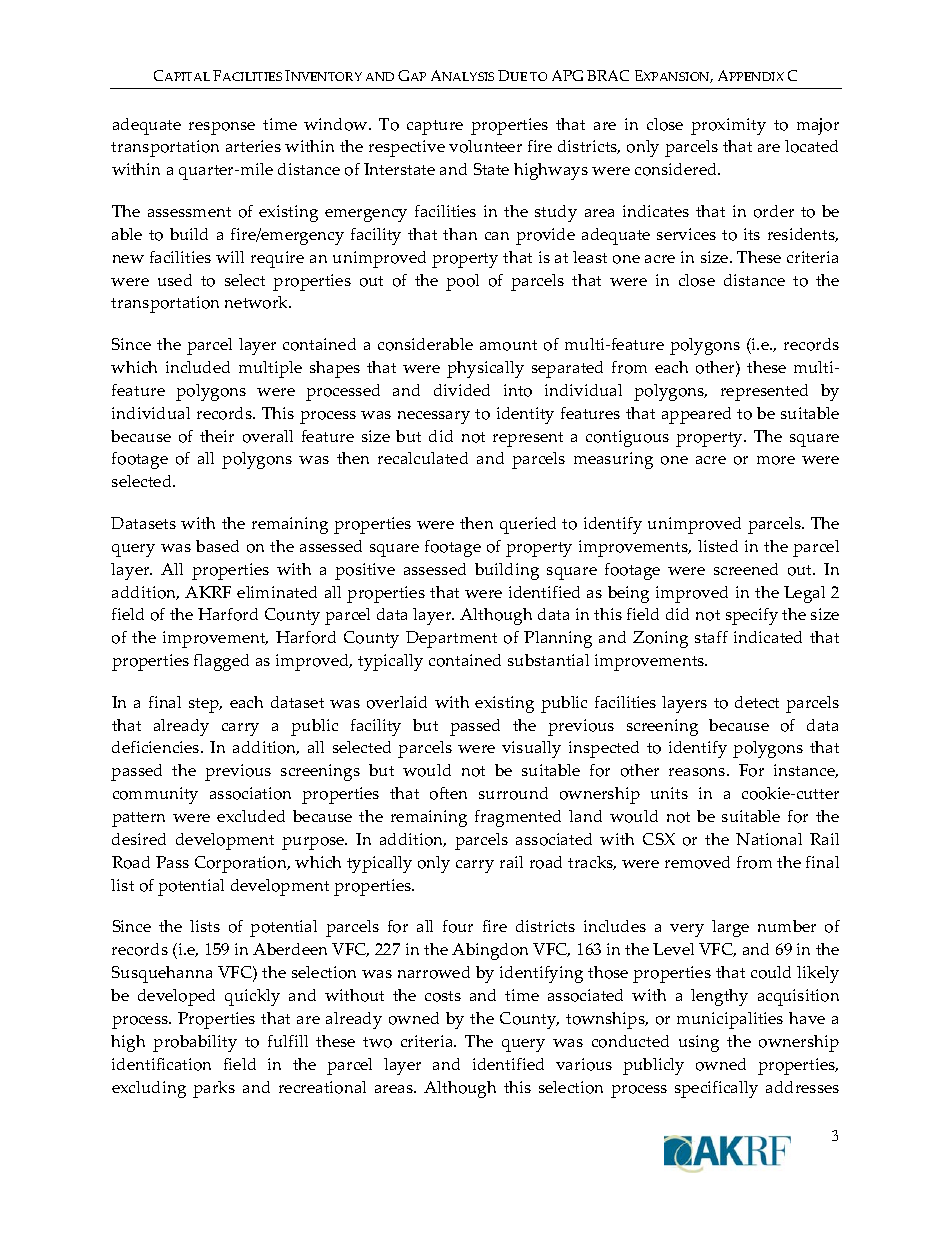 Image resolution: width=952 pixels, height=1233 pixels. Describe the element at coordinates (217, 436) in the screenshot. I see `their` at that location.
